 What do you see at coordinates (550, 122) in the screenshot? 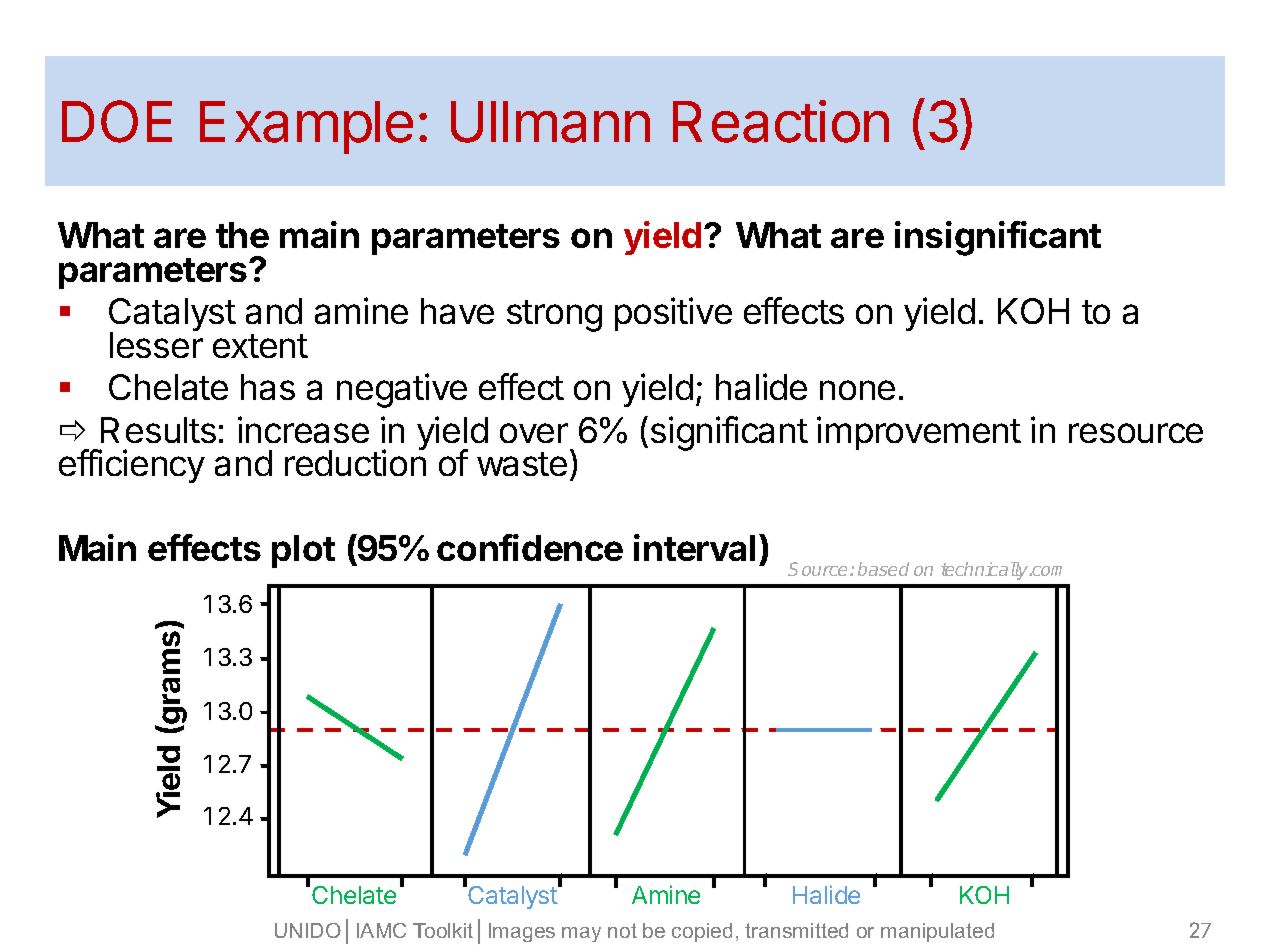
I see `Ullmann` at bounding box center [550, 122].
